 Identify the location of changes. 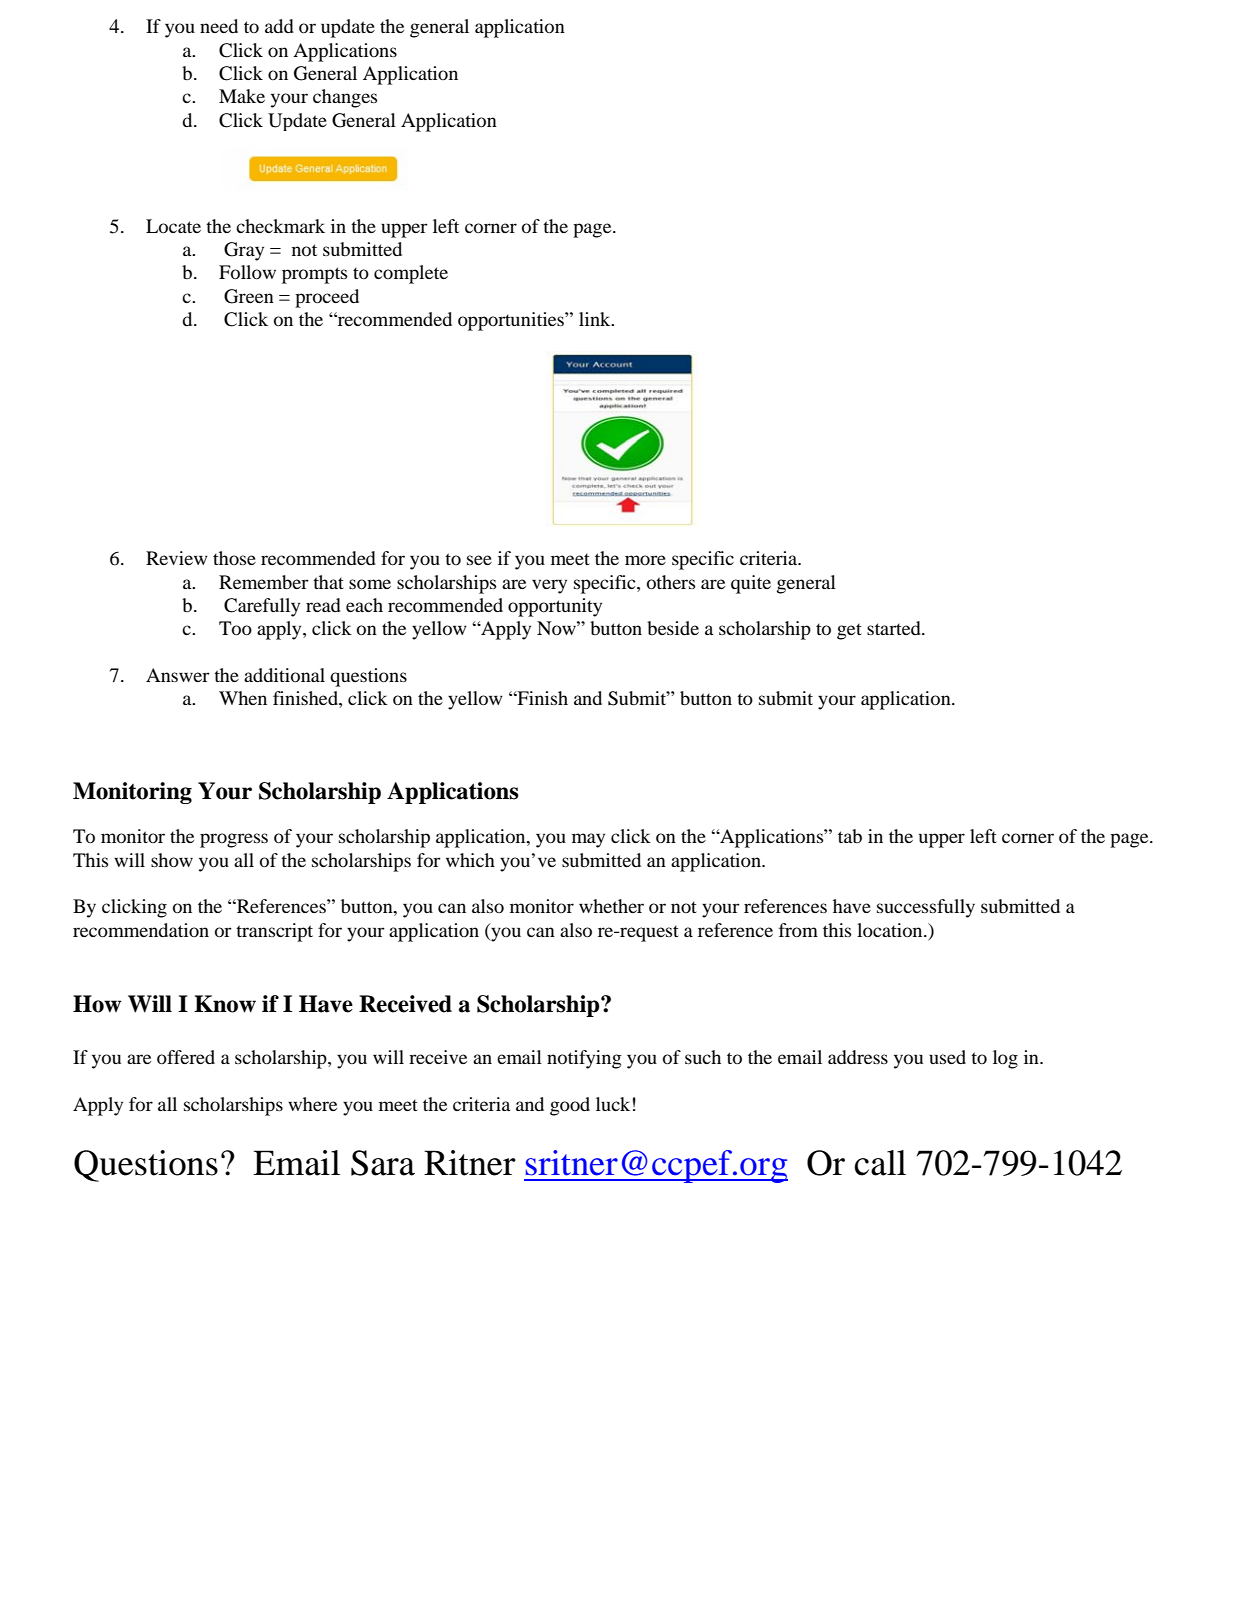
(345, 98).
